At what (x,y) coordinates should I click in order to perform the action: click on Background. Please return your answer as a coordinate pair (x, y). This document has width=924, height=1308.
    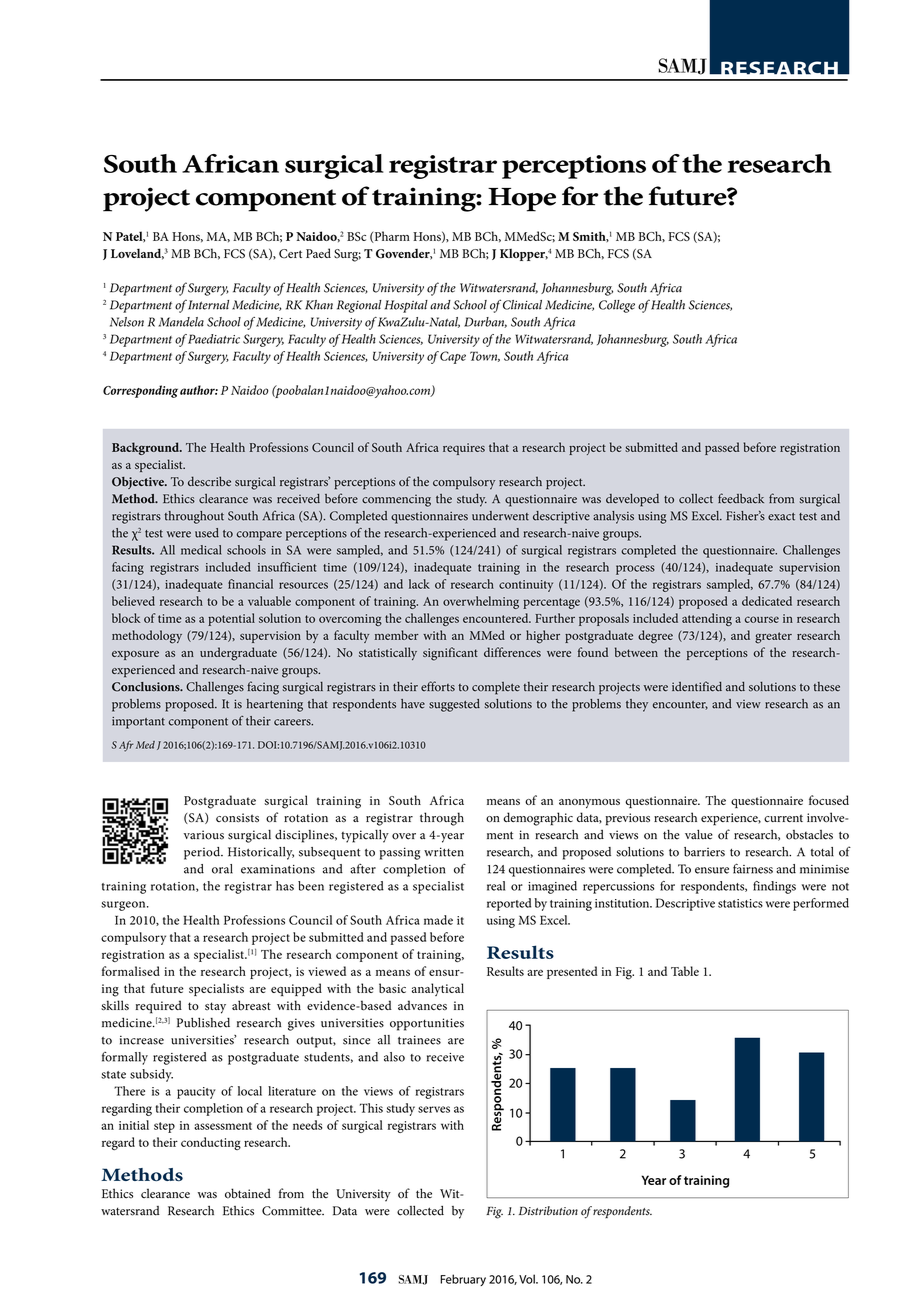
    Looking at the image, I should click on (146, 448).
